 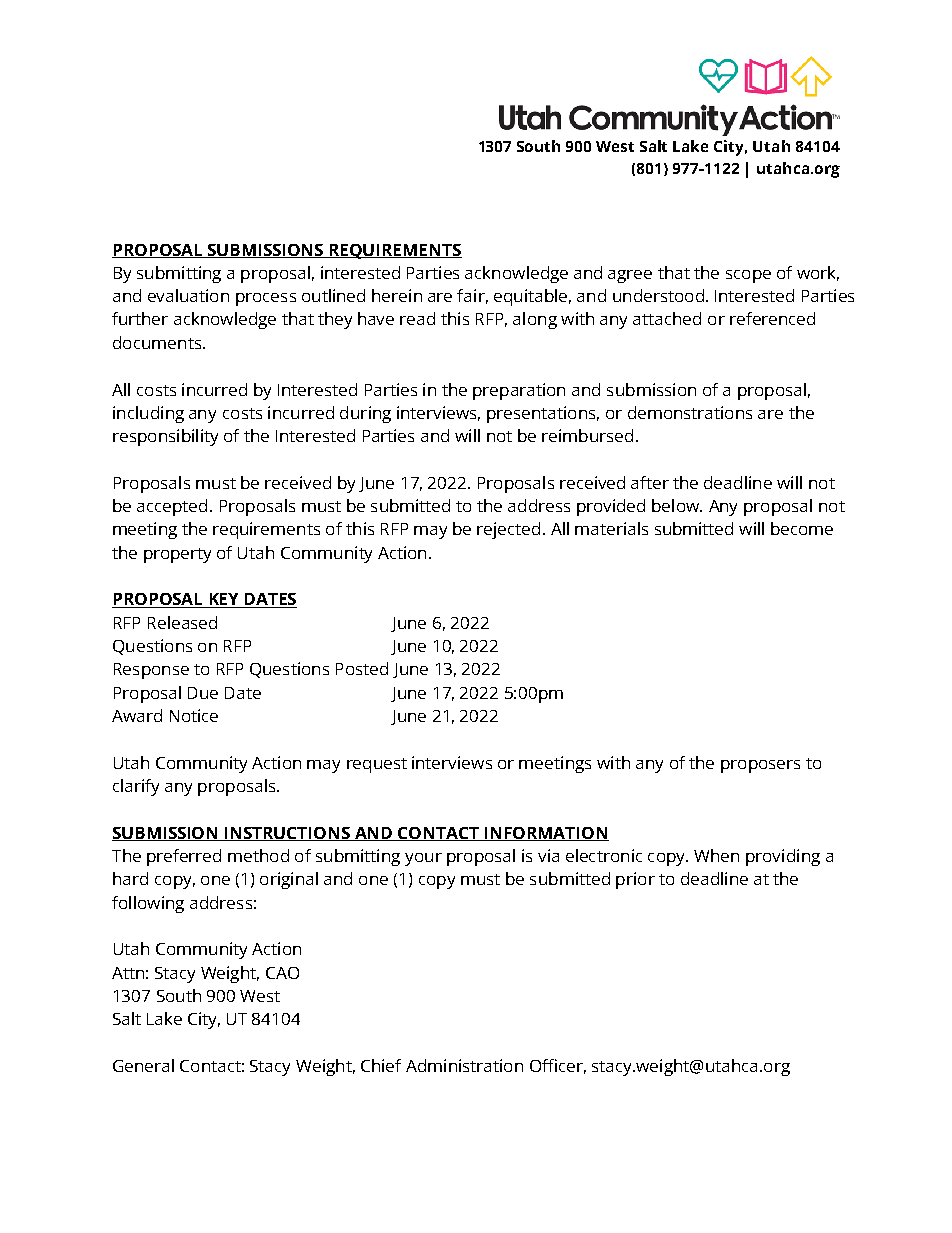 What do you see at coordinates (464, 1065) in the page?
I see `Administration` at bounding box center [464, 1065].
